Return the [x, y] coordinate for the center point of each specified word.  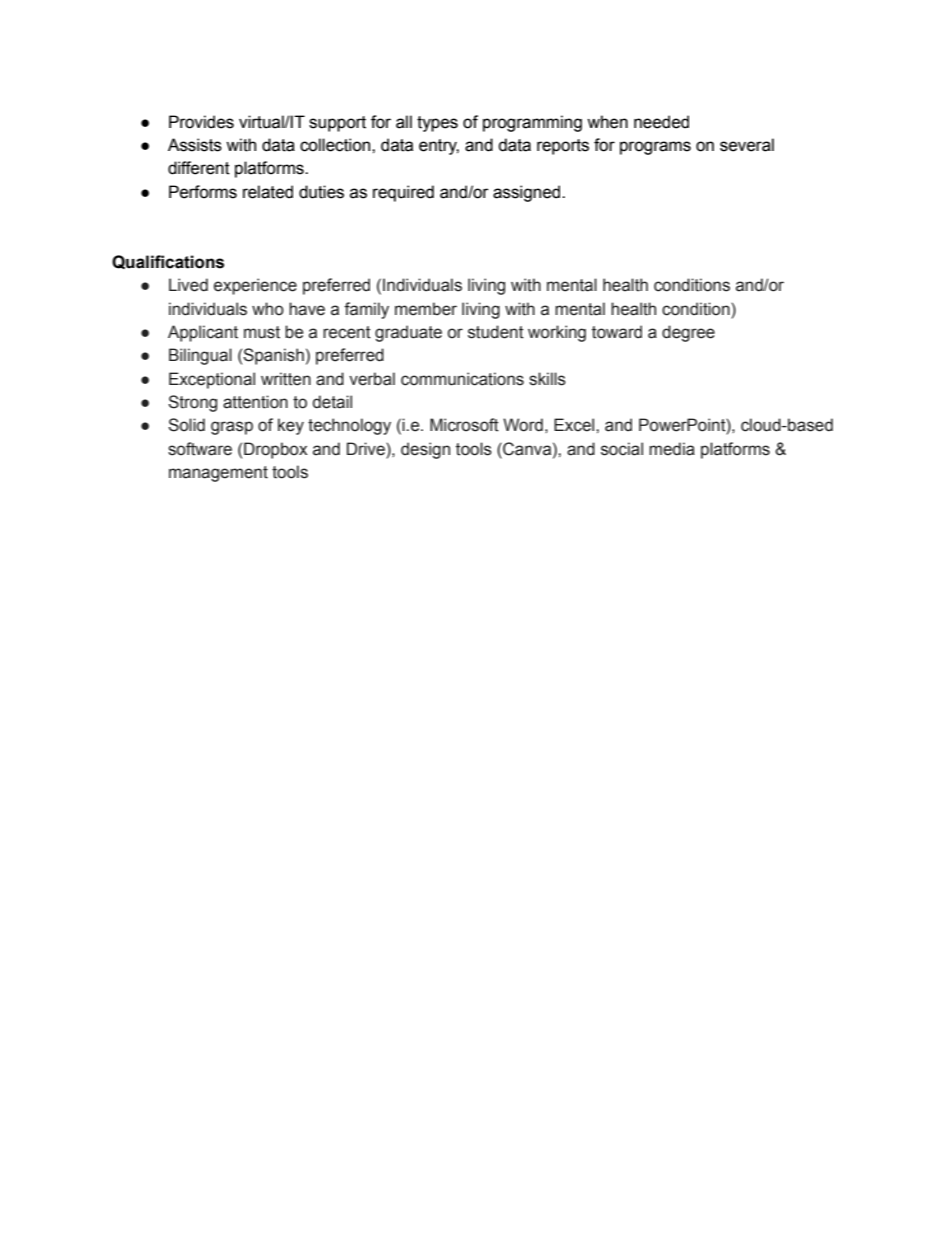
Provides [201, 122]
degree [688, 333]
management [218, 474]
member [426, 309]
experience [255, 286]
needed [661, 122]
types [437, 124]
